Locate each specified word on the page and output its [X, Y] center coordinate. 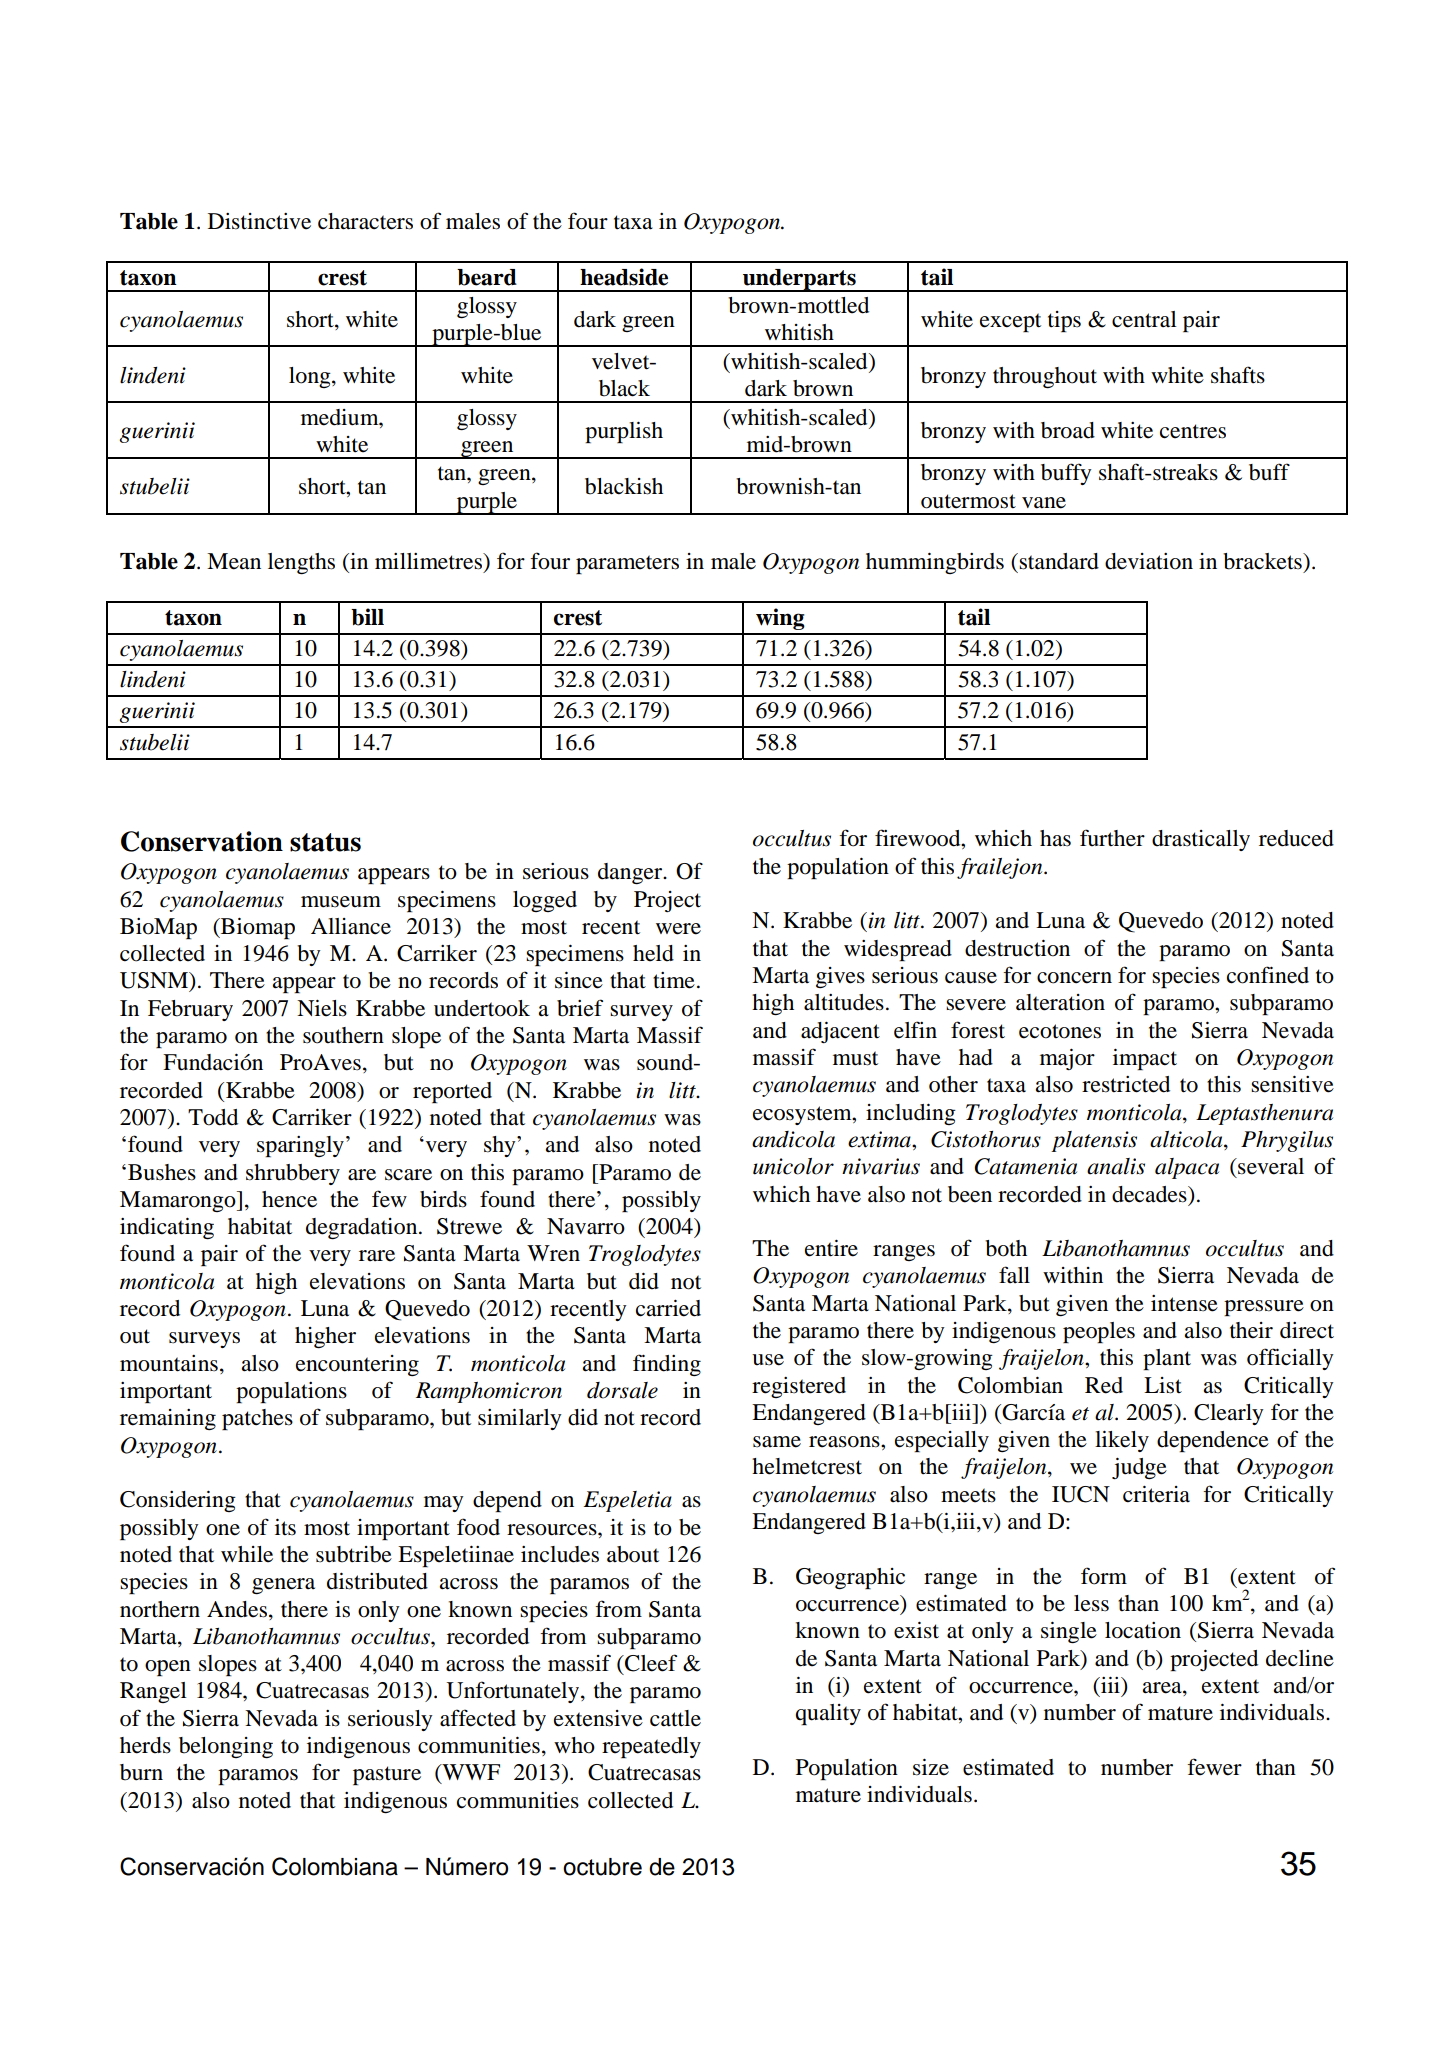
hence [289, 1199]
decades [1150, 1194]
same [777, 1442]
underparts [799, 280]
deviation [1149, 561]
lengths [301, 563]
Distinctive [259, 221]
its [285, 1527]
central [1144, 319]
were [678, 929]
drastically [1201, 840]
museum [341, 902]
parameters [627, 564]
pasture [387, 1775]
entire [831, 1248]
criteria [1156, 1494]
